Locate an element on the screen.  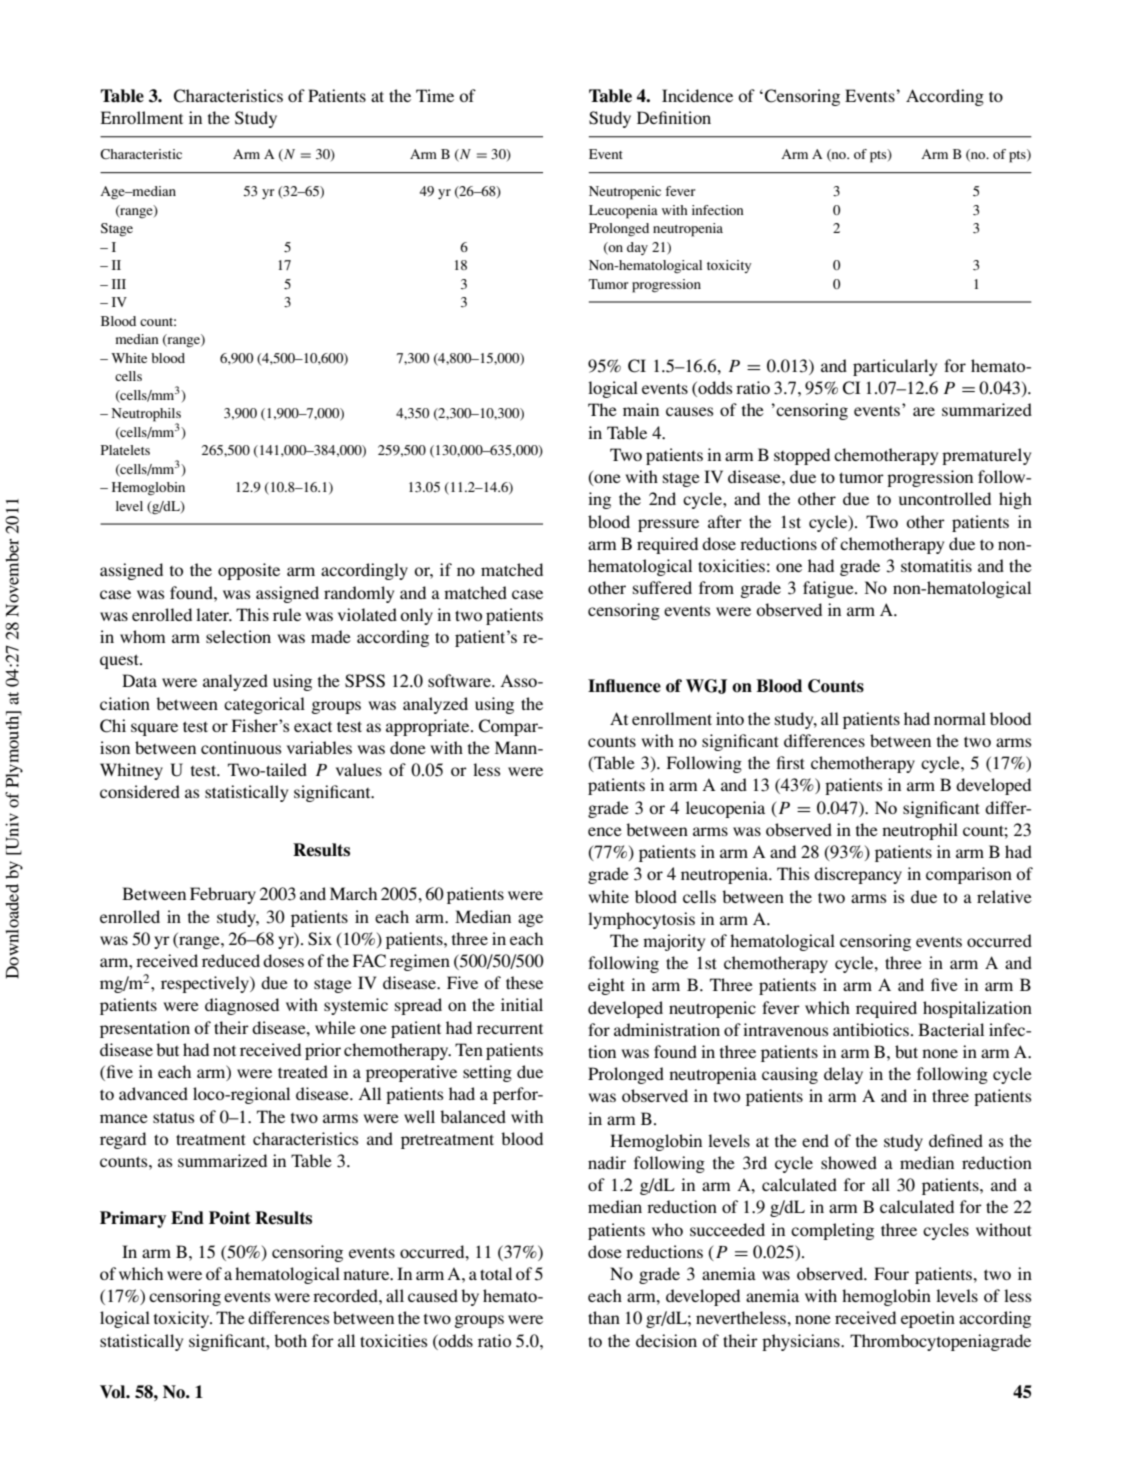
day is located at coordinates (637, 248).
